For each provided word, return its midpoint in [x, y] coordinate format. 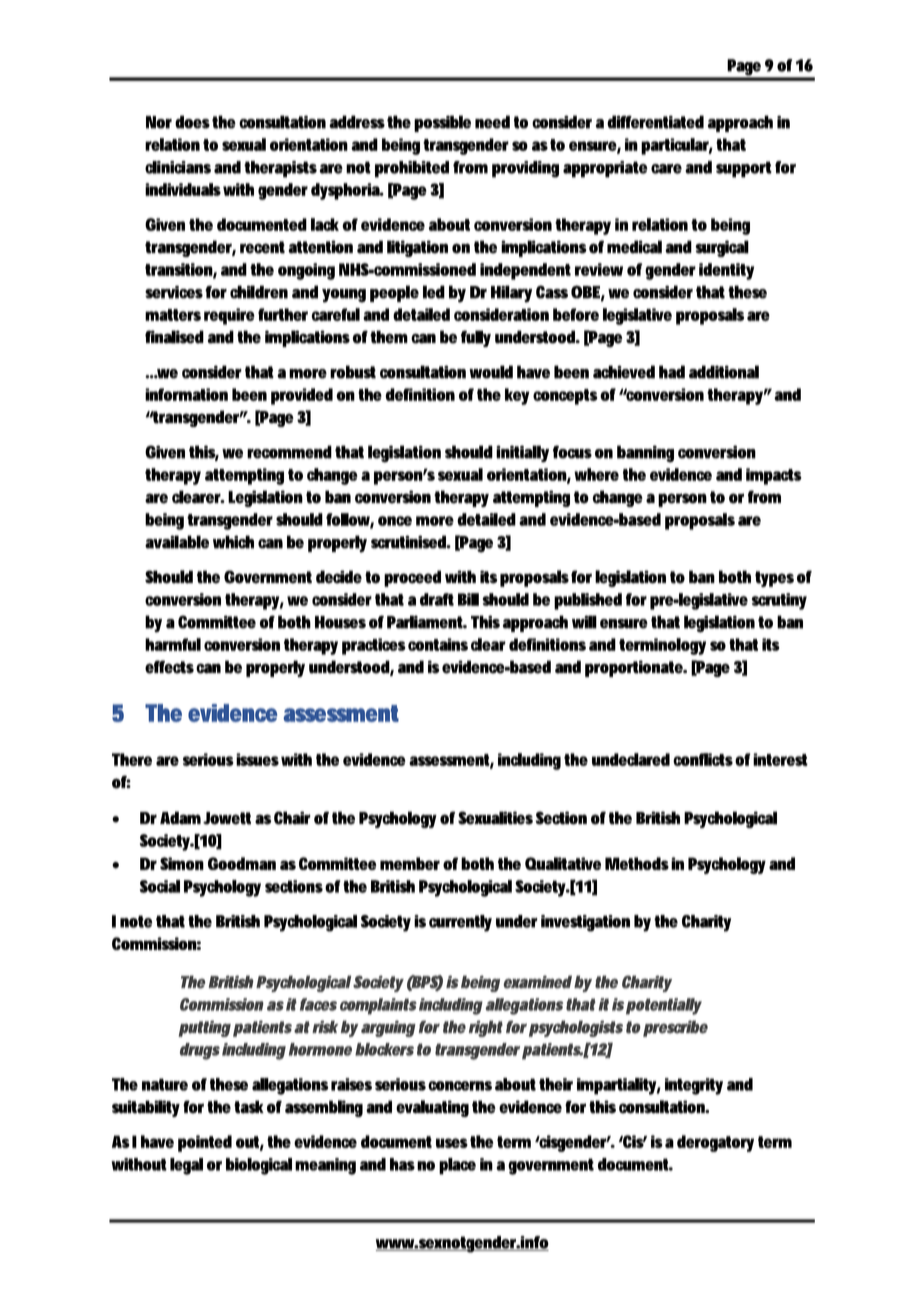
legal [186, 1166]
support [744, 169]
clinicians [178, 167]
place [457, 1166]
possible [442, 123]
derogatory [715, 1143]
